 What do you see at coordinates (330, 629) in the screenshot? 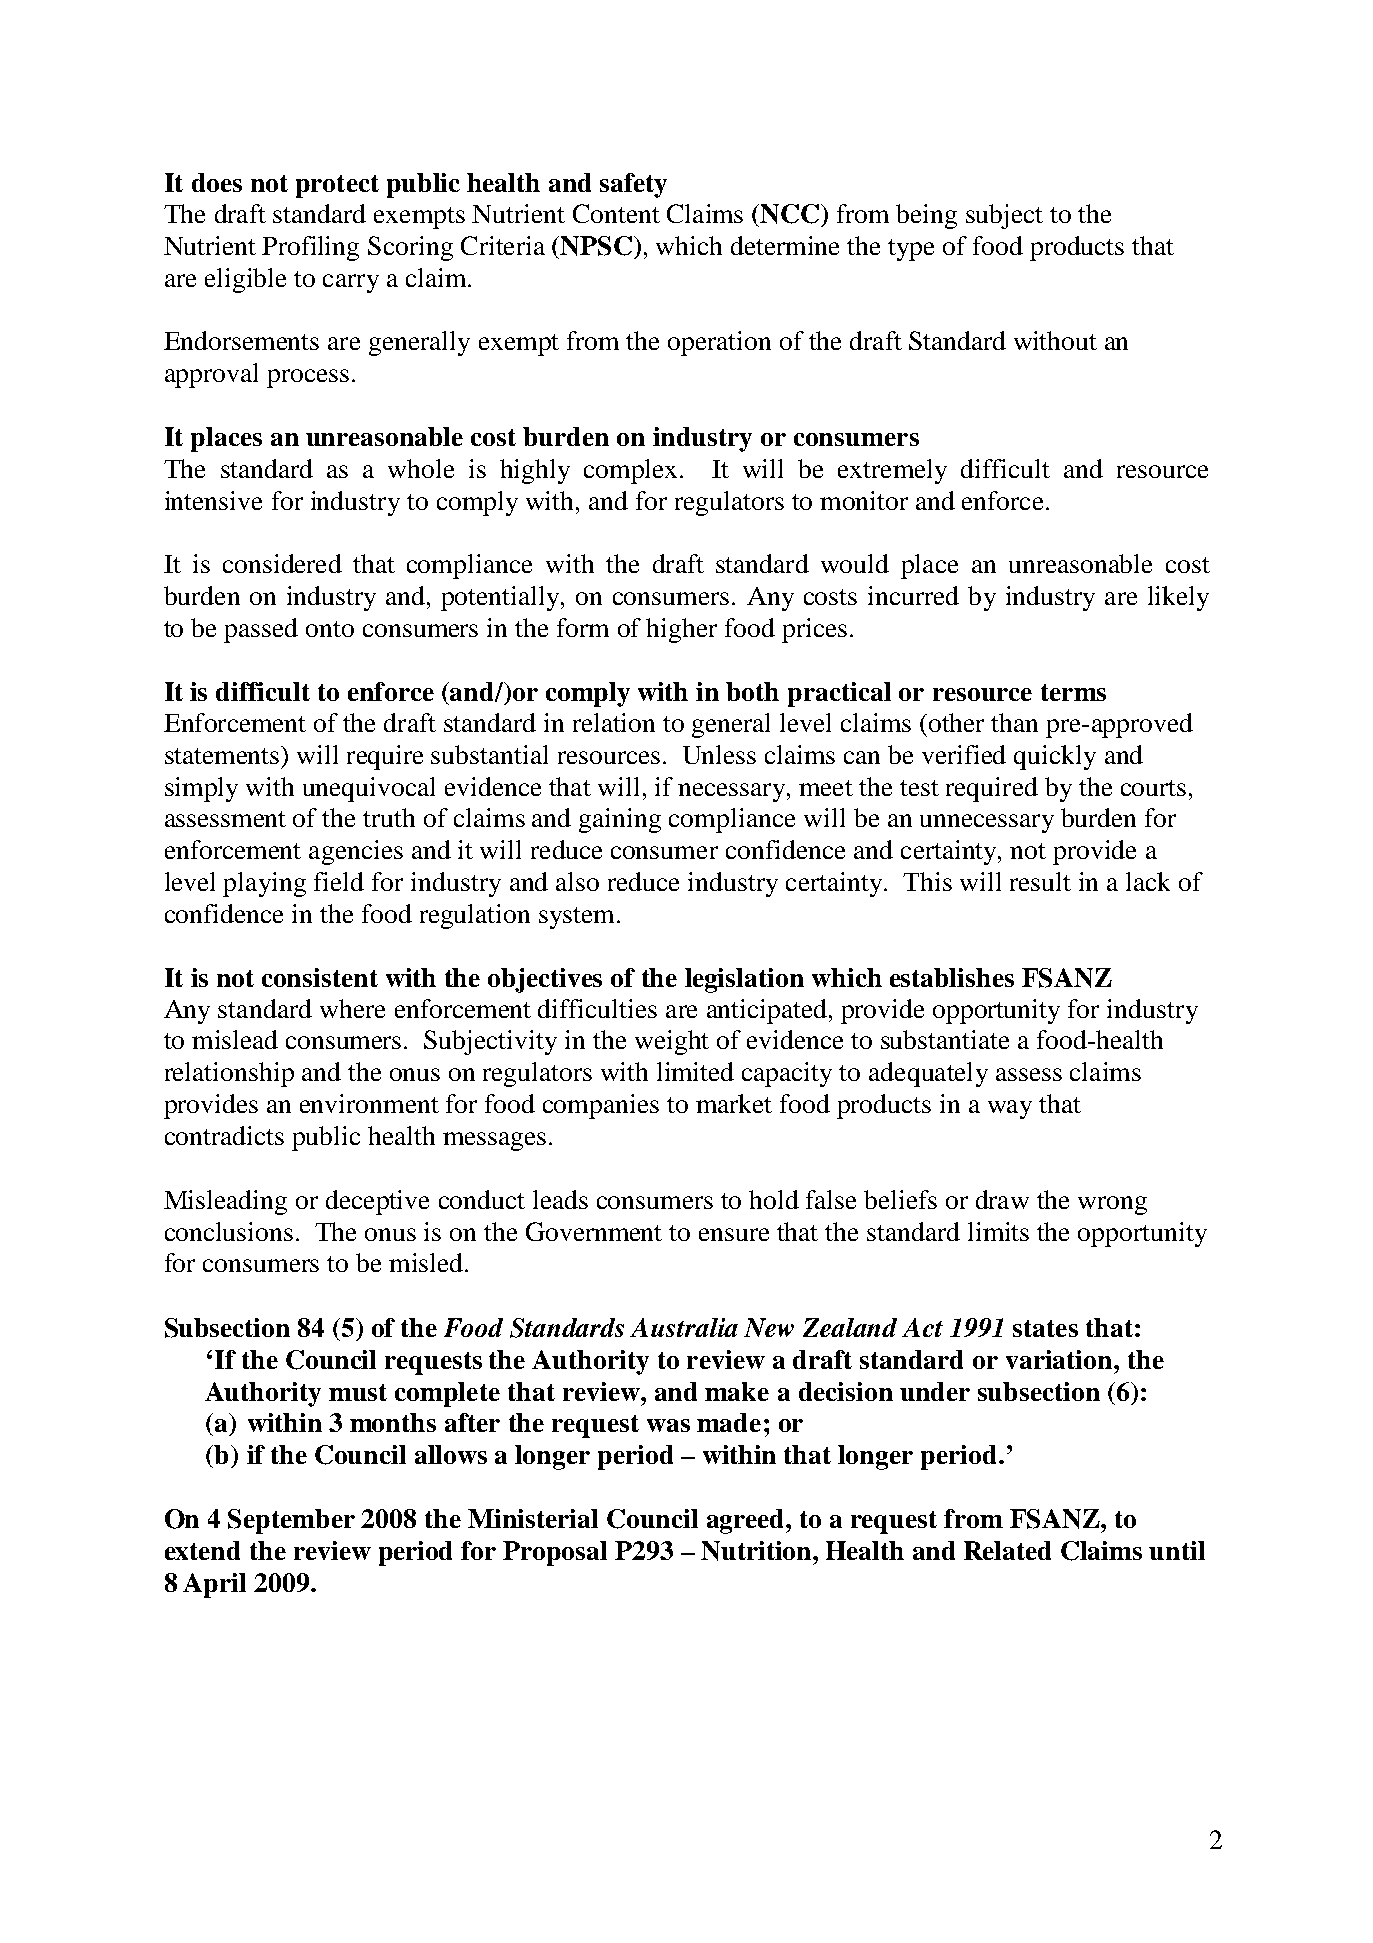
I see `onto` at bounding box center [330, 629].
